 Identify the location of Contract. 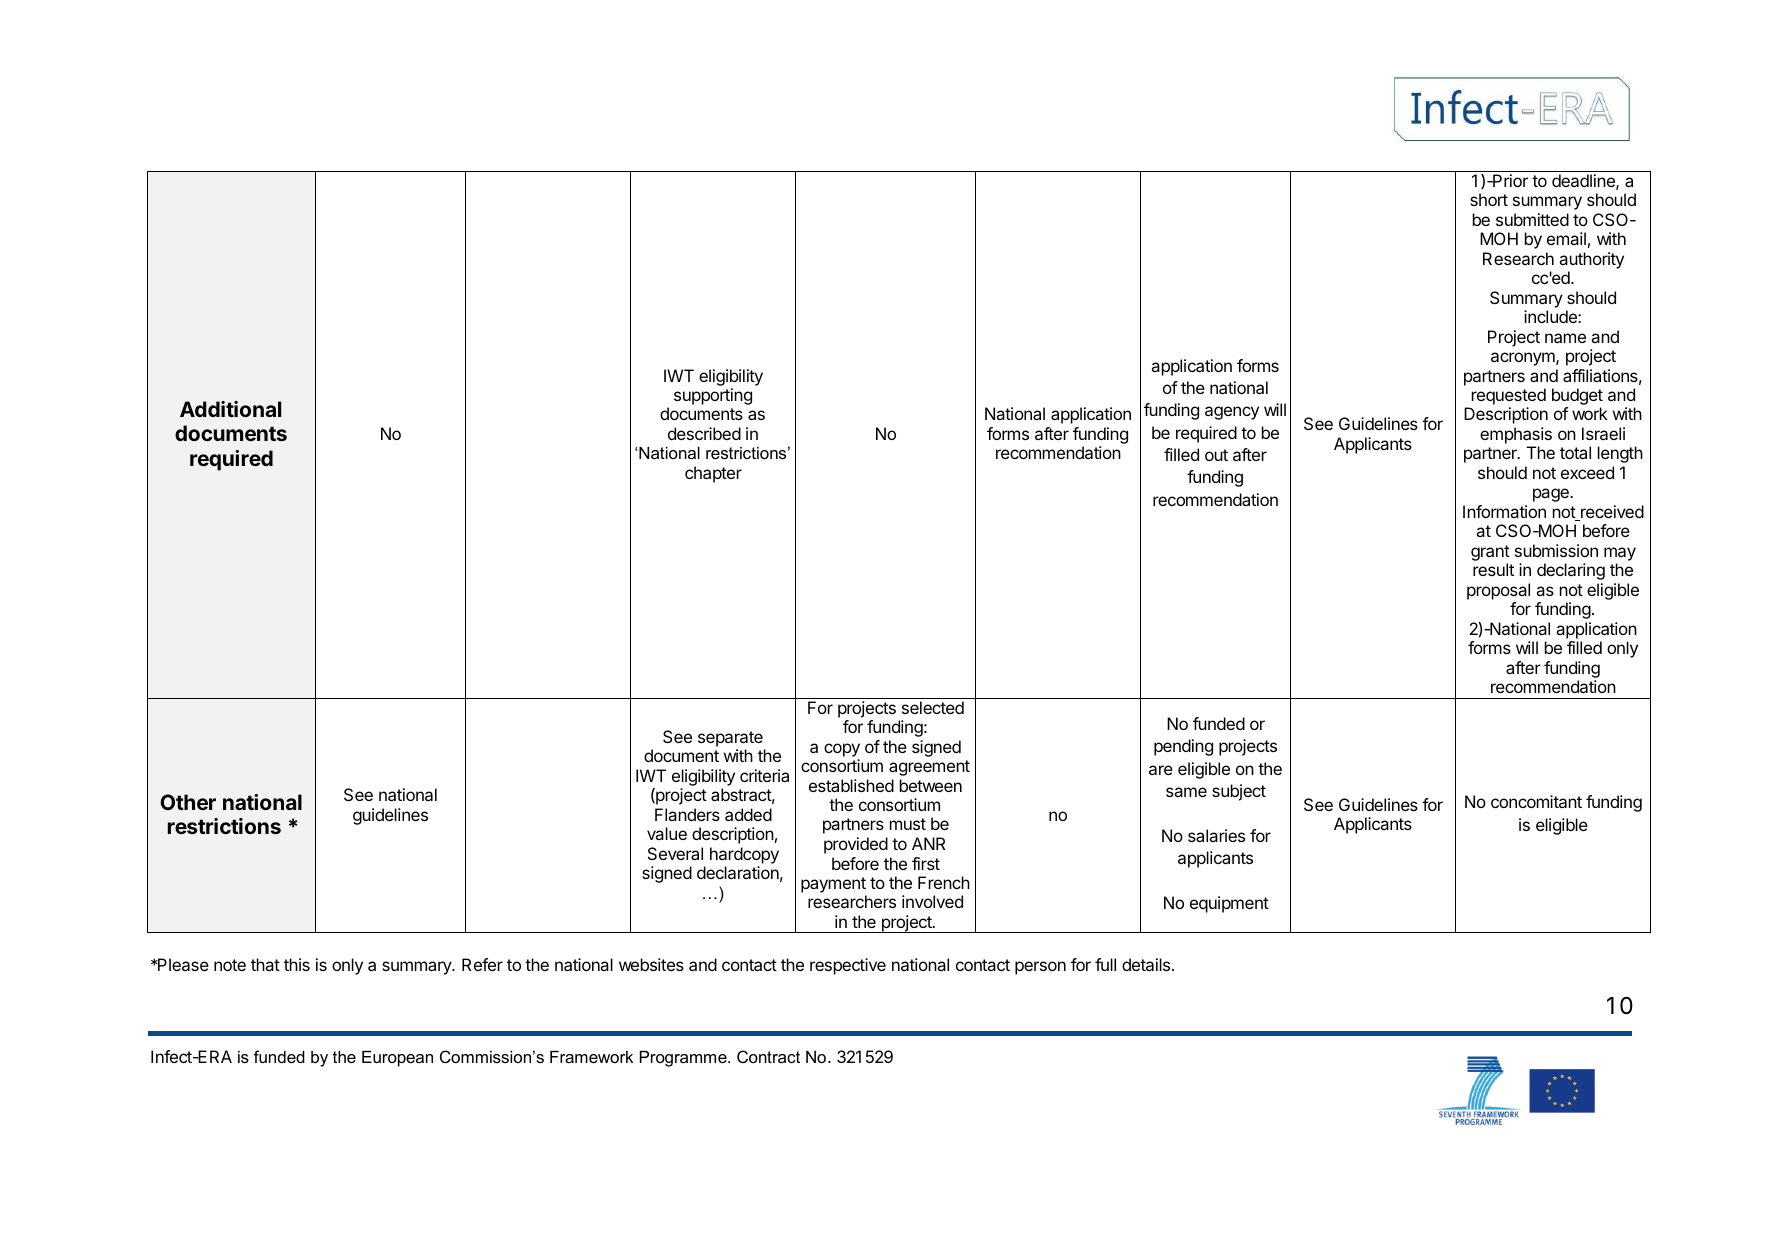
(768, 1056).
